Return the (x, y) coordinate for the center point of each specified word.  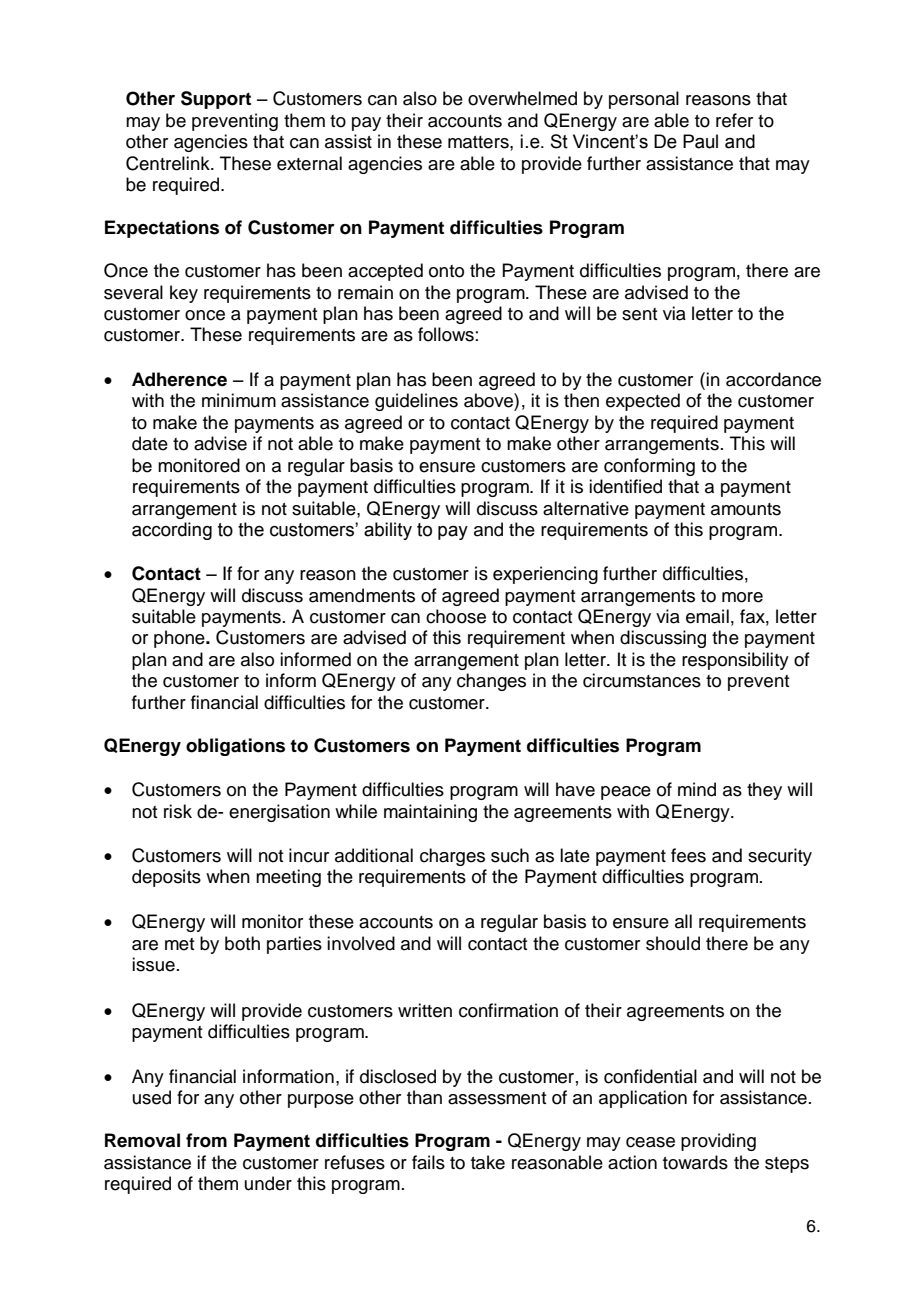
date (150, 443)
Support (216, 100)
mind (697, 789)
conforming (649, 467)
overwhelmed (522, 98)
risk (178, 811)
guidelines (416, 402)
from (206, 1140)
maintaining (430, 813)
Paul (700, 141)
